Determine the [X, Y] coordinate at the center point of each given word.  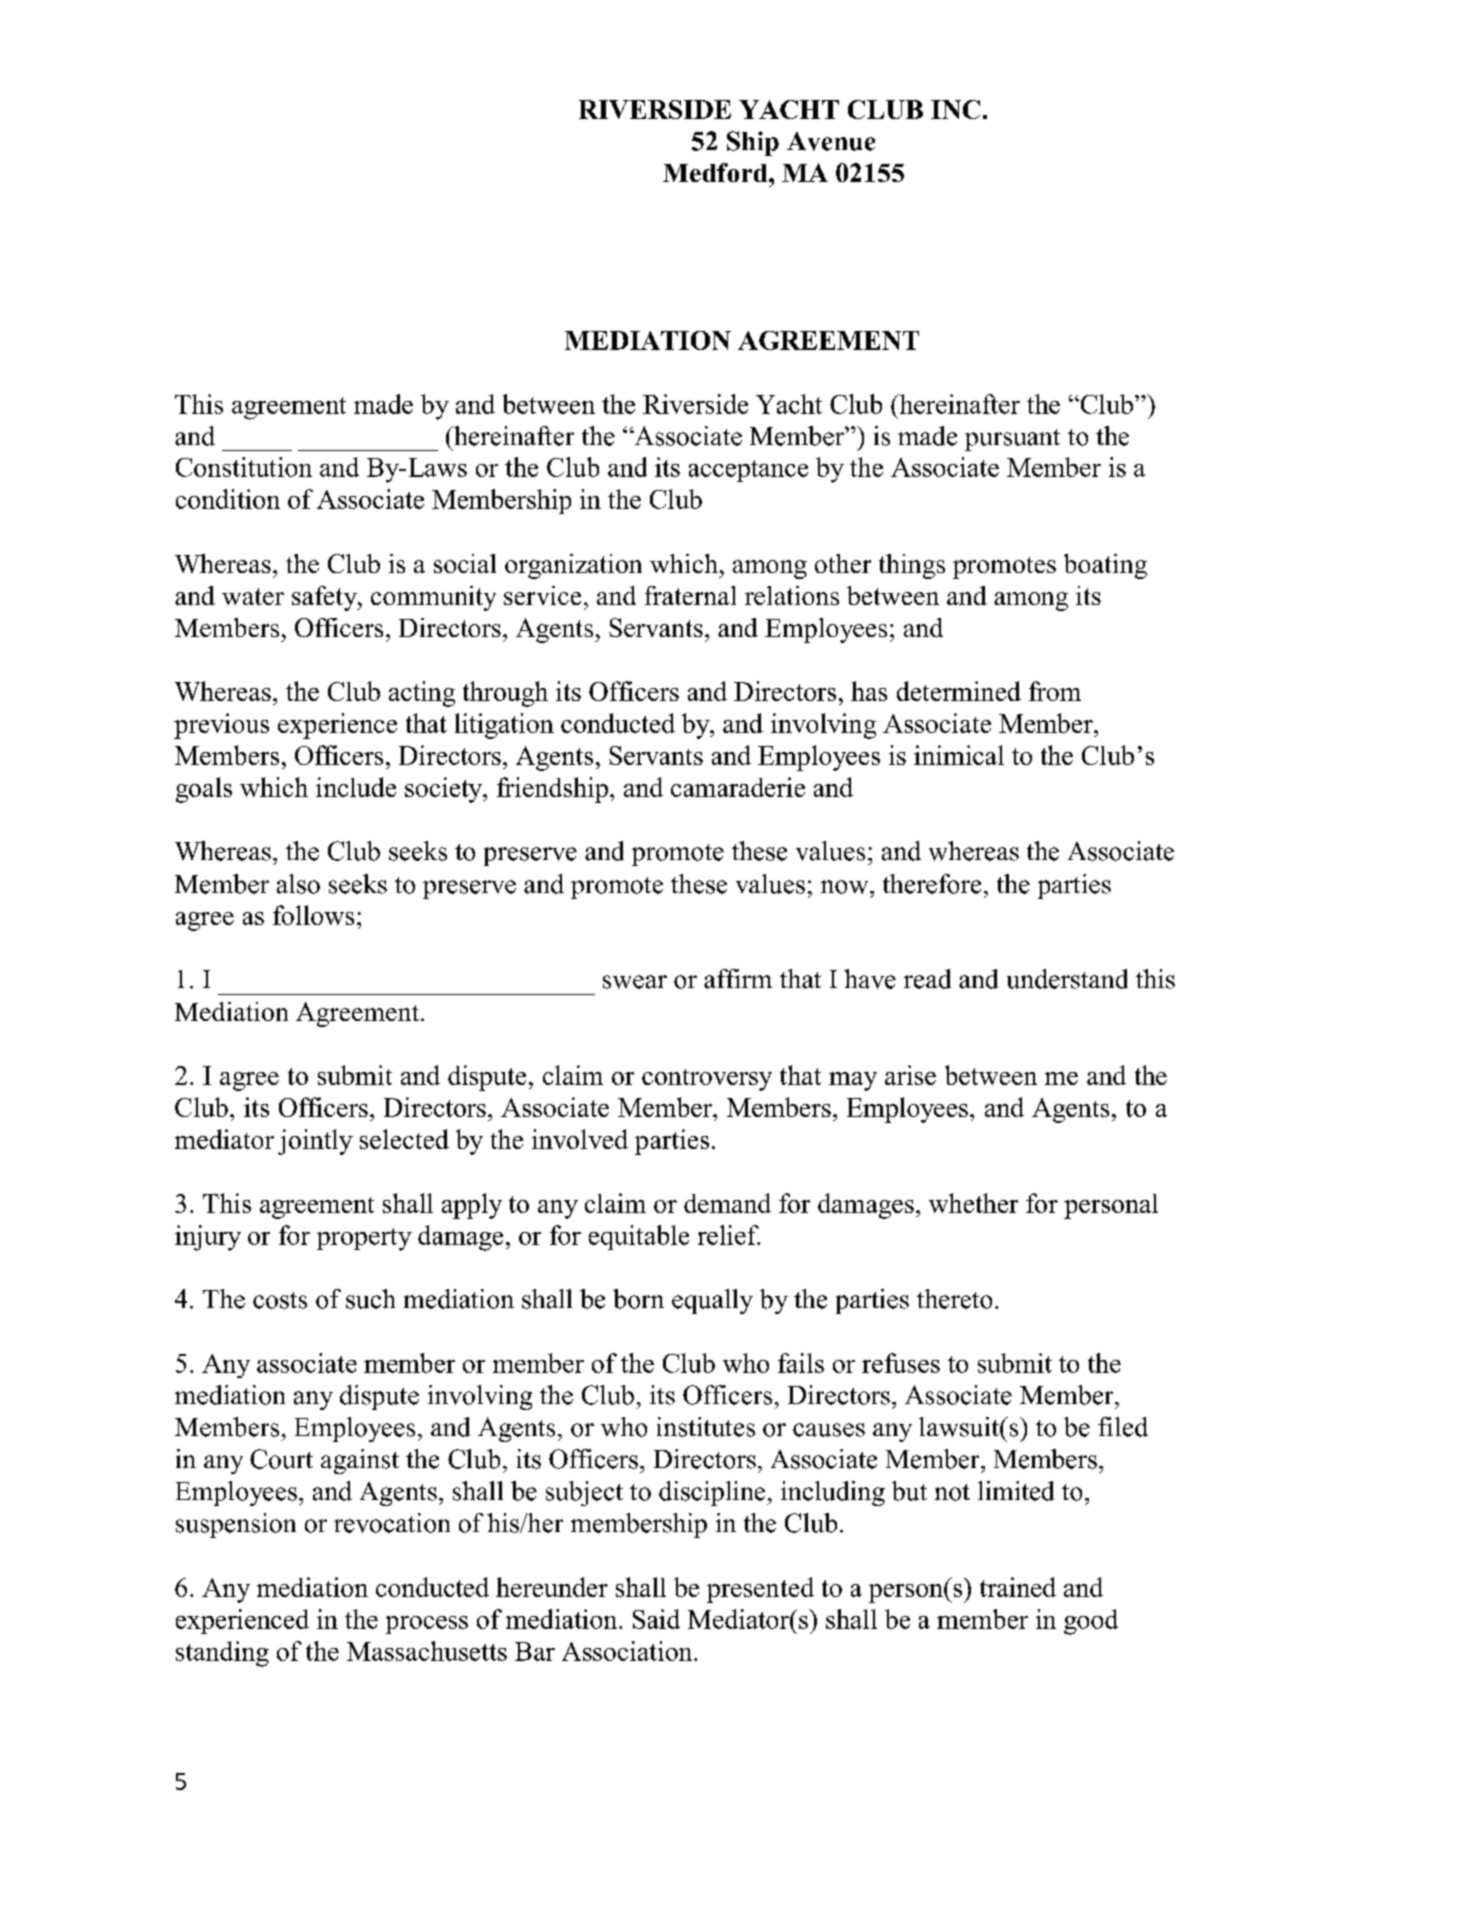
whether [973, 1203]
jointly [315, 1142]
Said [656, 1619]
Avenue [831, 141]
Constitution [244, 467]
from [1055, 691]
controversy [707, 1080]
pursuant [1012, 440]
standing [222, 1654]
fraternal [690, 595]
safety [326, 598]
